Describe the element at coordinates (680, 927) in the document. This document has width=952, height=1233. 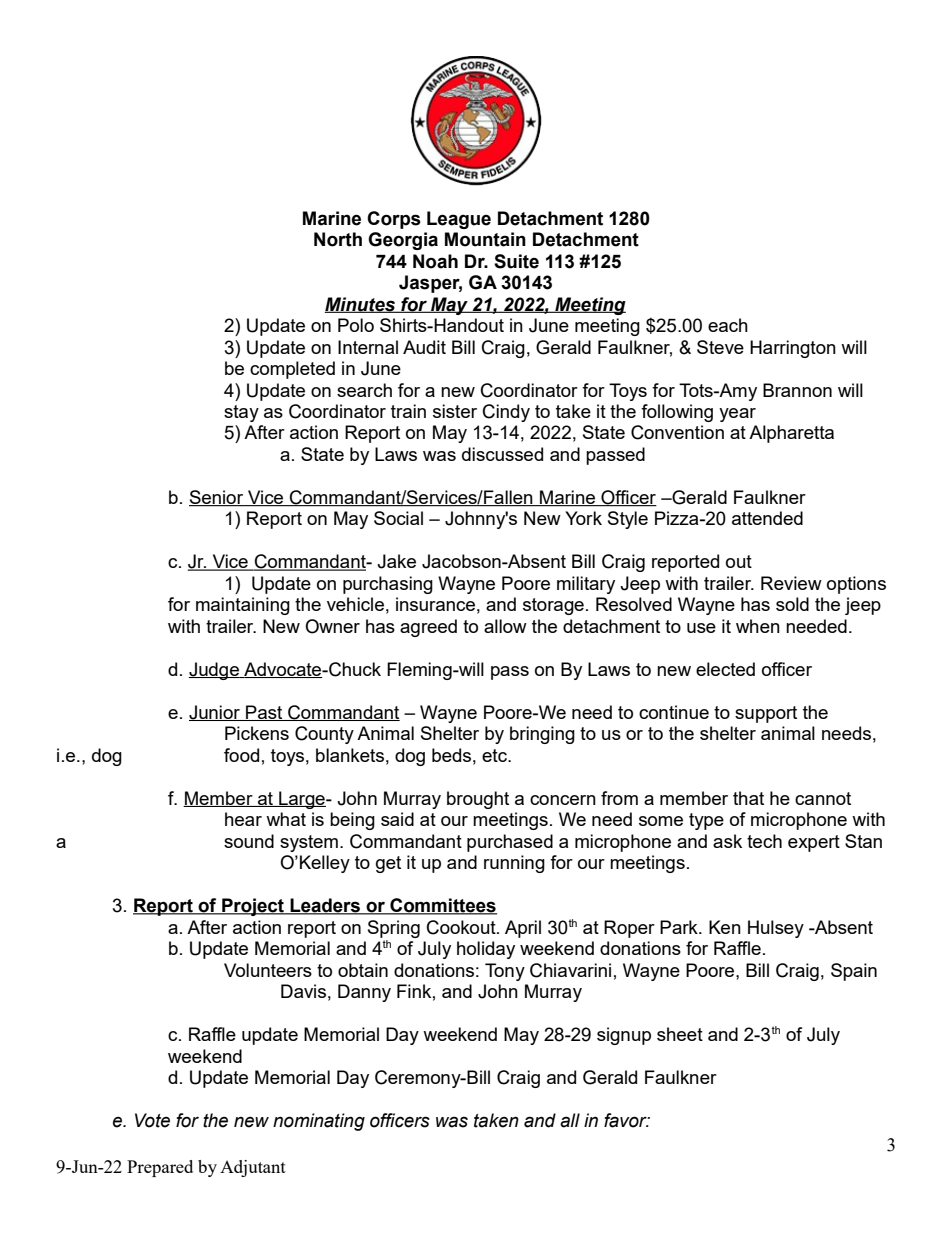
I see `Park` at that location.
